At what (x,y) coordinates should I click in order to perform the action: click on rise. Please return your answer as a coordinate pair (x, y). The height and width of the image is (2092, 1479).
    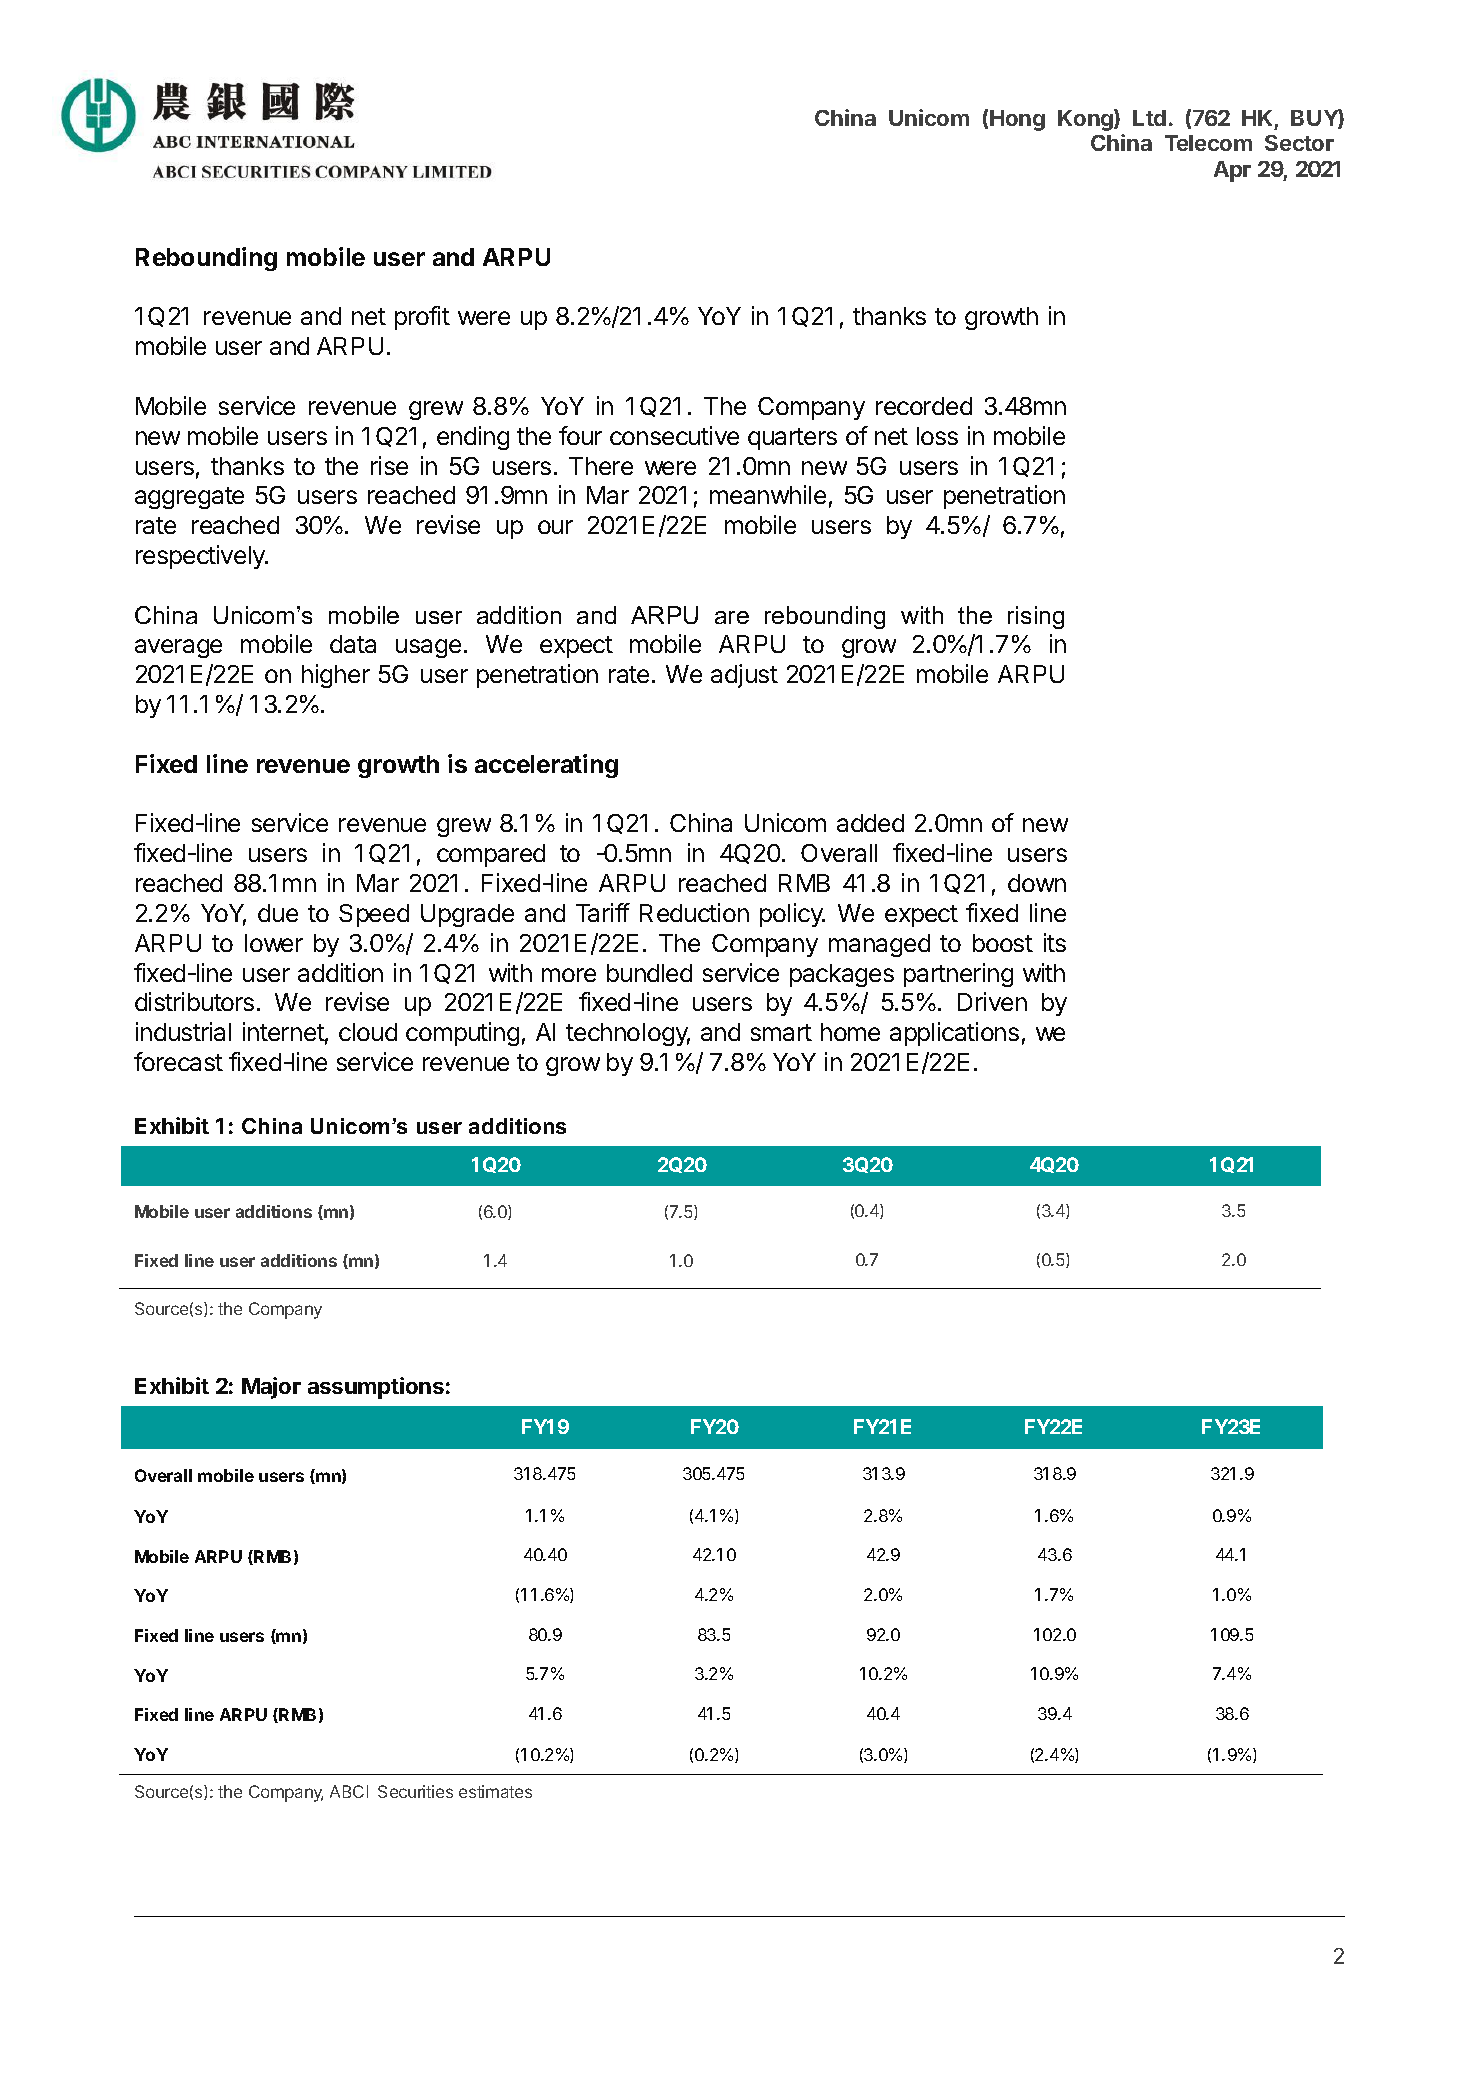
    Looking at the image, I should click on (389, 465).
